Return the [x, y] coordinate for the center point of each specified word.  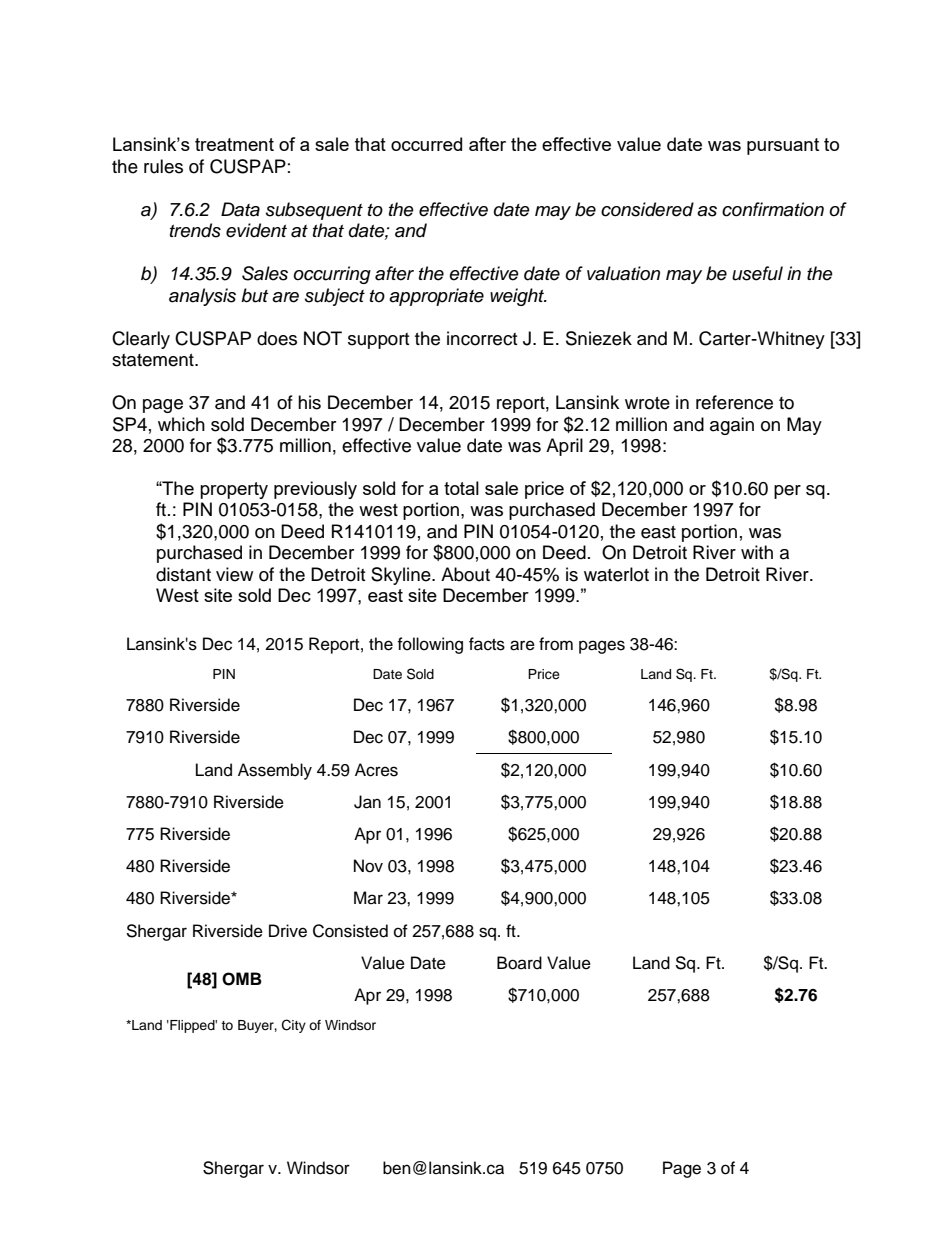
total [461, 488]
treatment [234, 144]
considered [647, 209]
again [732, 426]
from [556, 644]
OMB [242, 979]
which [181, 424]
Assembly [275, 771]
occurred [426, 144]
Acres [376, 770]
